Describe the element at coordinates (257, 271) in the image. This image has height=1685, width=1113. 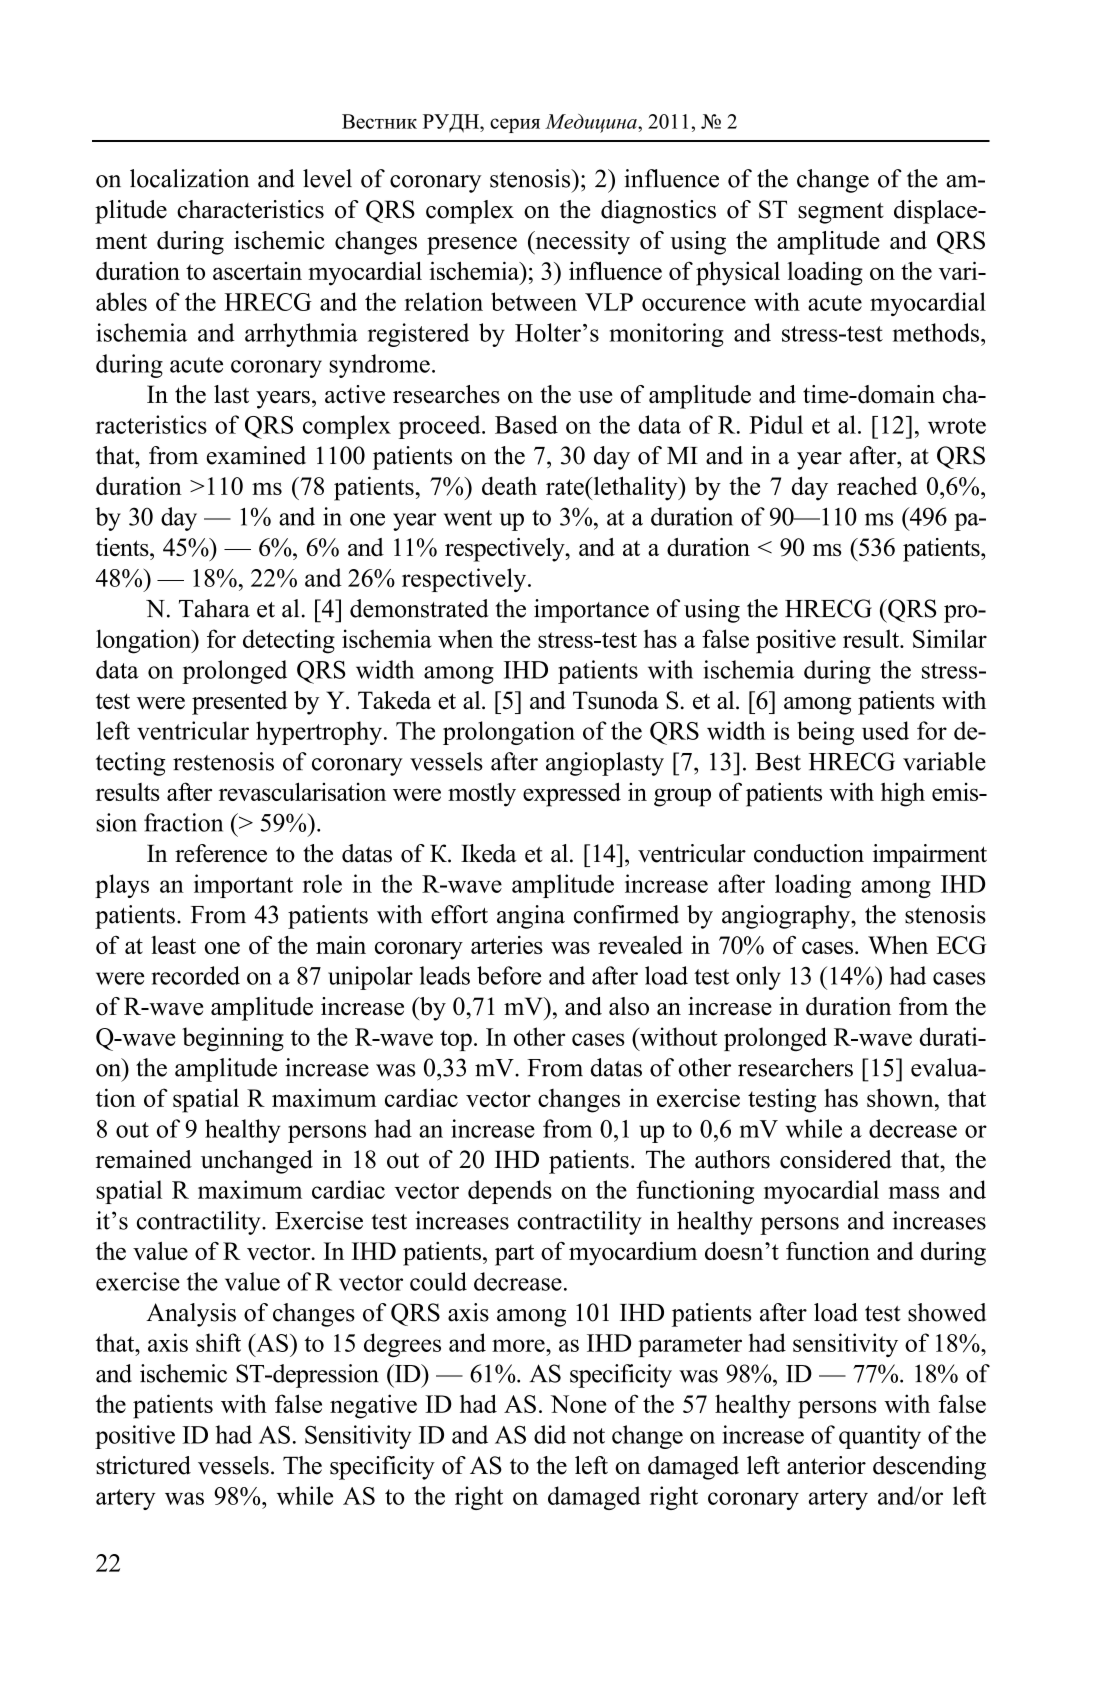
I see `ascertain` at that location.
